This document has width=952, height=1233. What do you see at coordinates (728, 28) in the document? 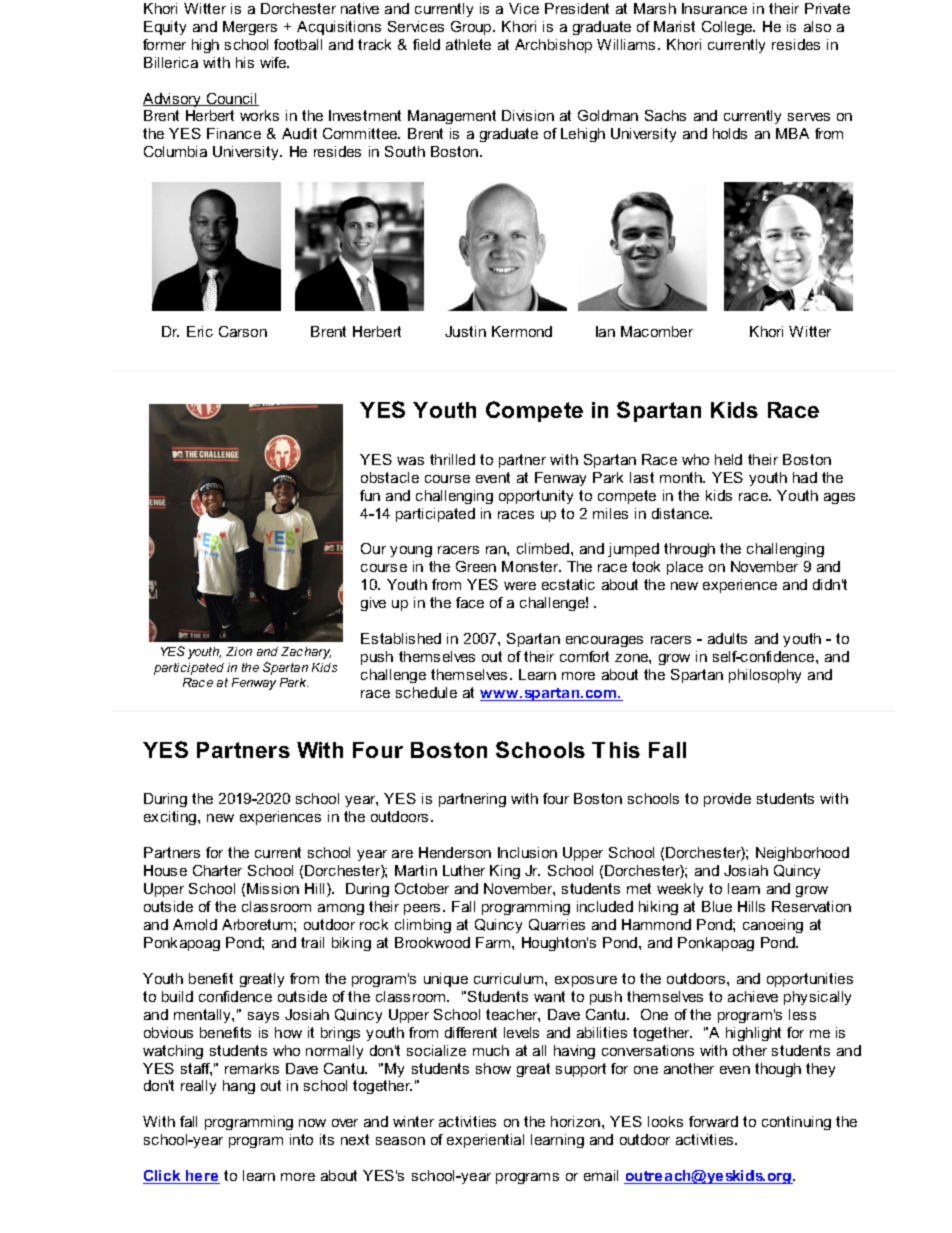
I see `College` at bounding box center [728, 28].
